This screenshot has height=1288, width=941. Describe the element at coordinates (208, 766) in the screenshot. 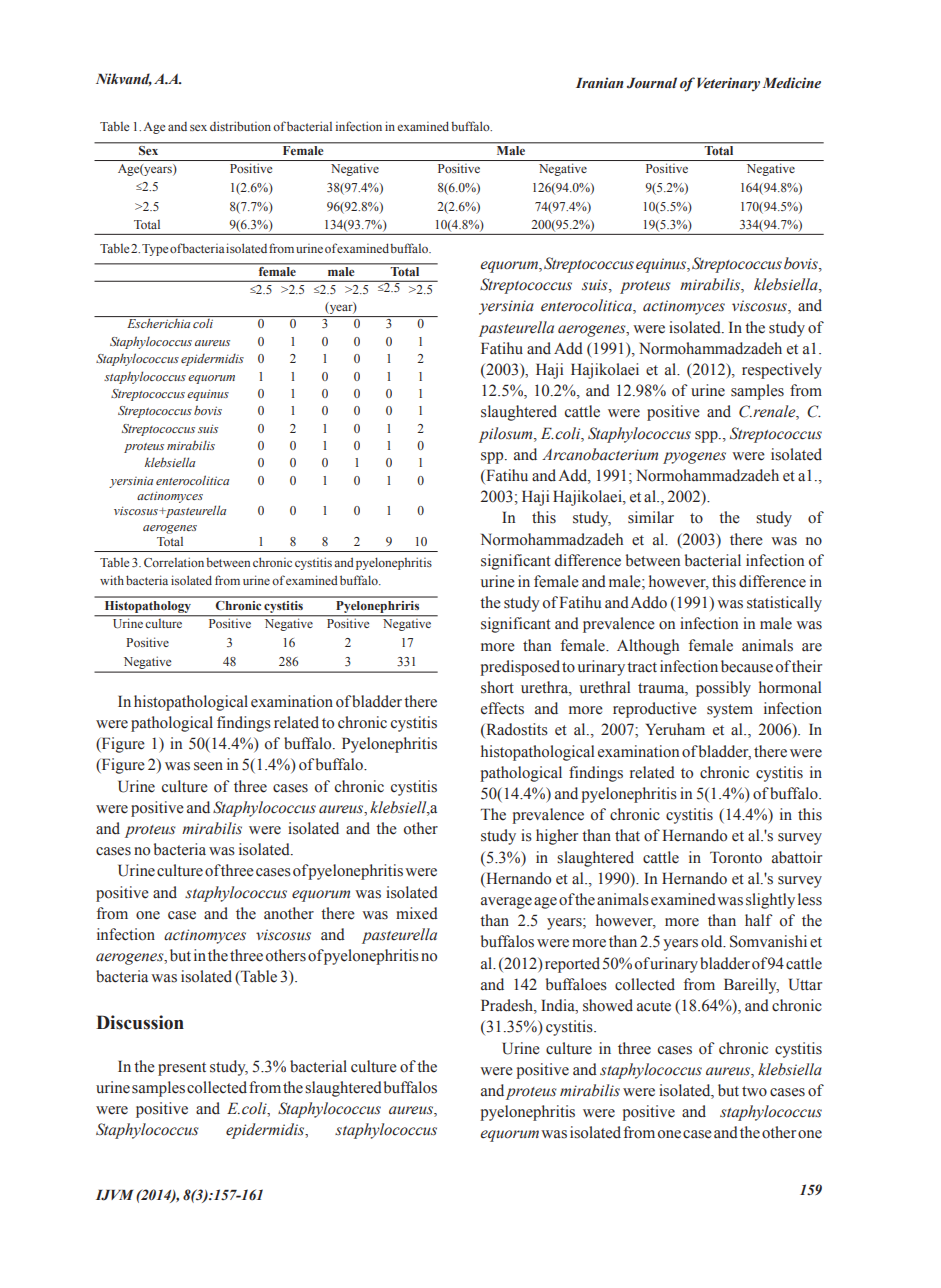

I see `seen` at that location.
